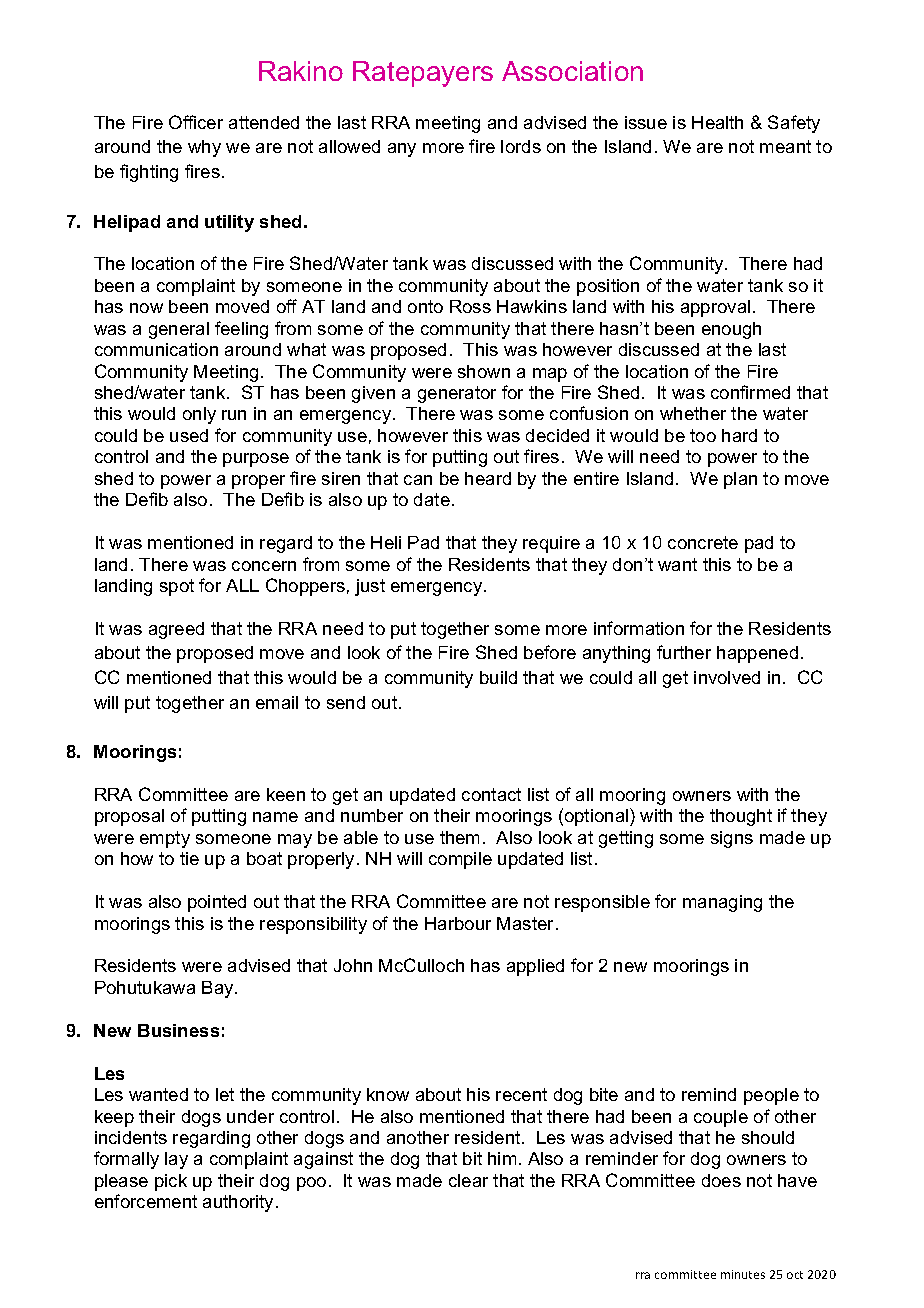  What do you see at coordinates (498, 677) in the image?
I see `build` at bounding box center [498, 677].
